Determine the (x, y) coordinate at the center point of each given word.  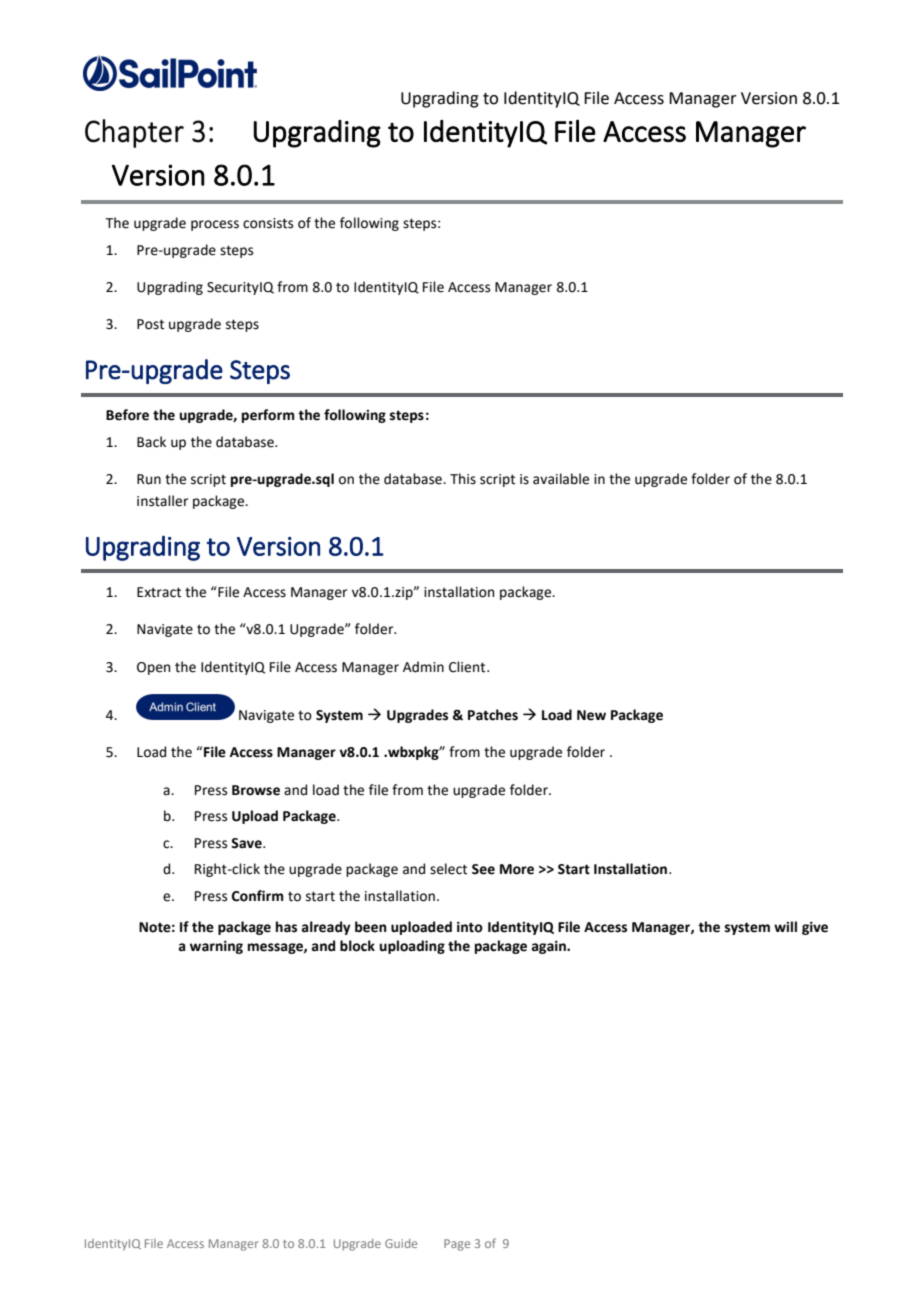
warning (216, 947)
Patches (493, 715)
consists (268, 223)
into (470, 927)
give (815, 928)
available (561, 479)
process (215, 225)
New (591, 715)
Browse (256, 790)
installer (162, 501)
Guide (401, 1243)
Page (457, 1245)
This (463, 479)
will (785, 926)
